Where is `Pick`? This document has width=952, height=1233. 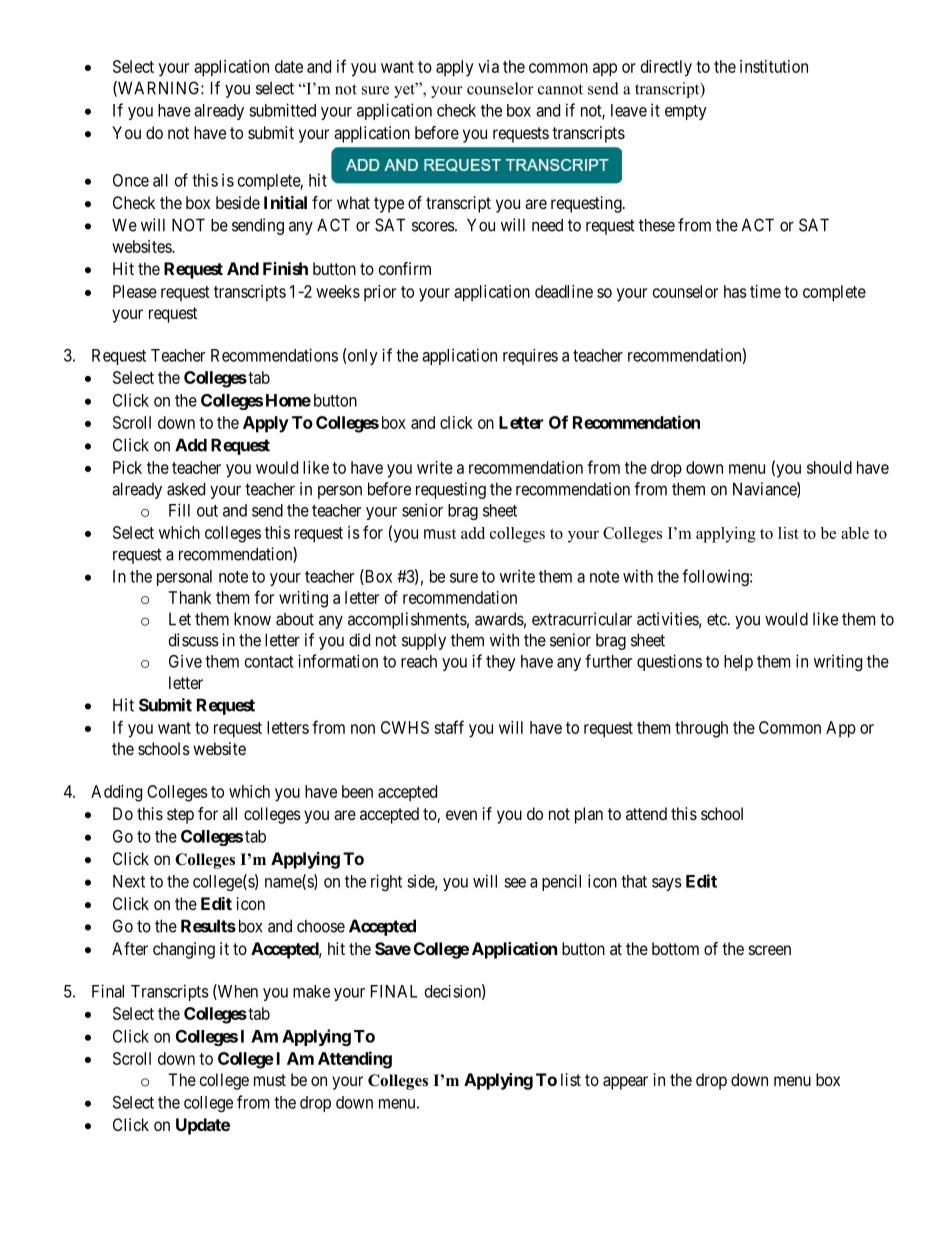
Pick is located at coordinates (127, 467).
